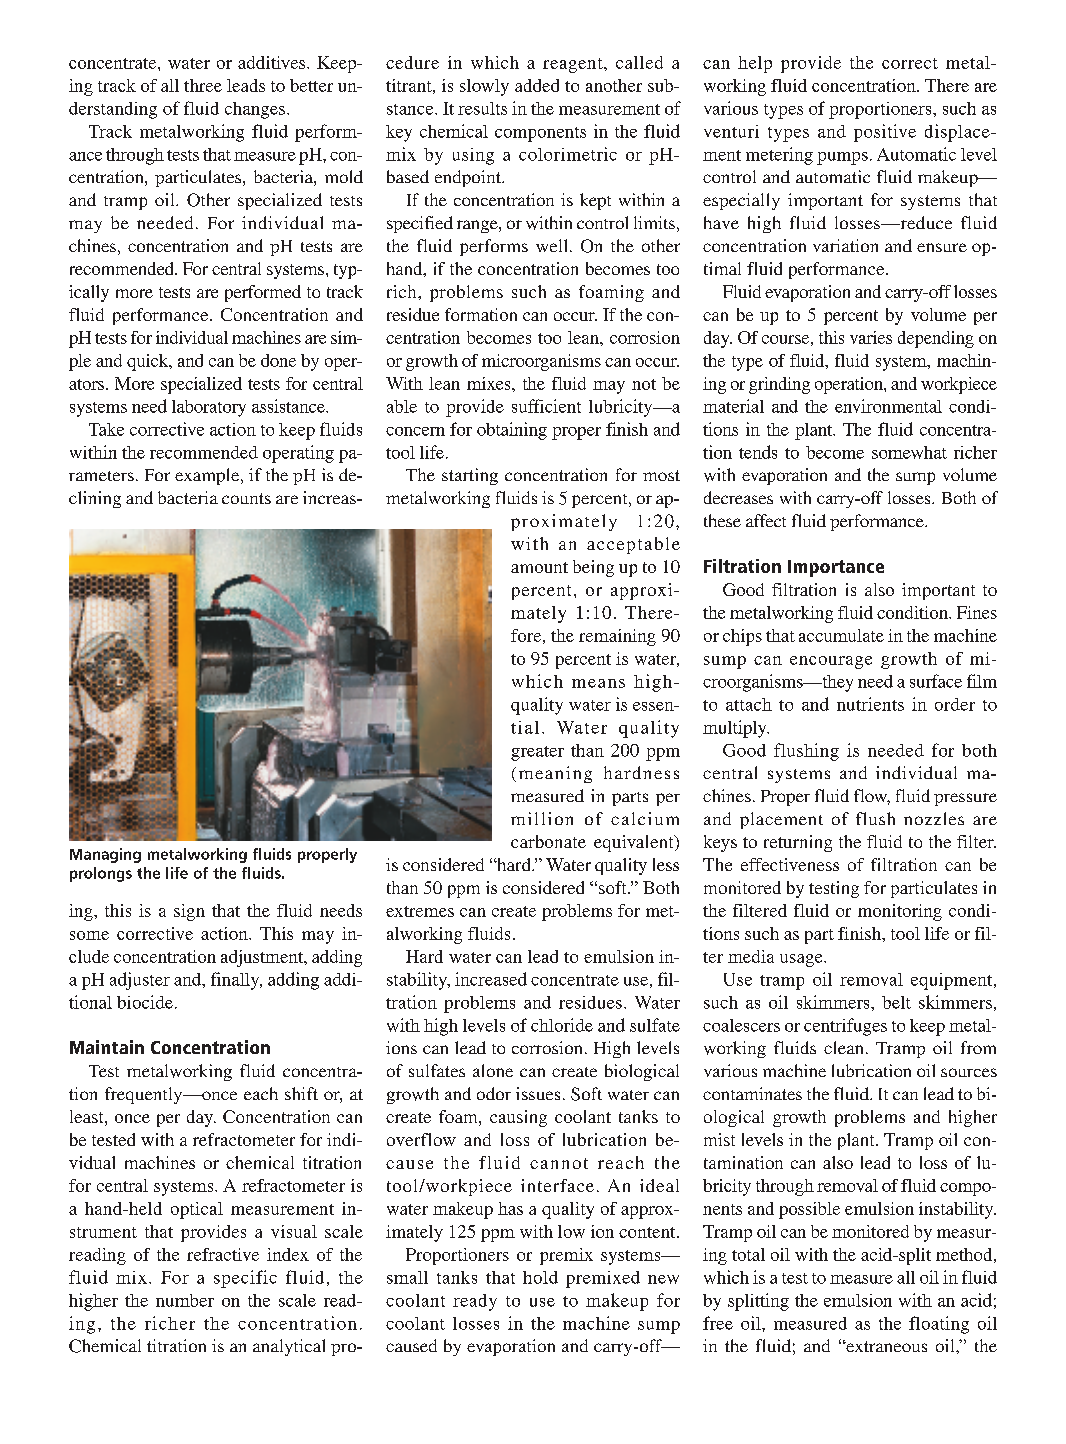 This screenshot has height=1444, width=1066. What do you see at coordinates (540, 1277) in the screenshot?
I see `hold` at bounding box center [540, 1277].
